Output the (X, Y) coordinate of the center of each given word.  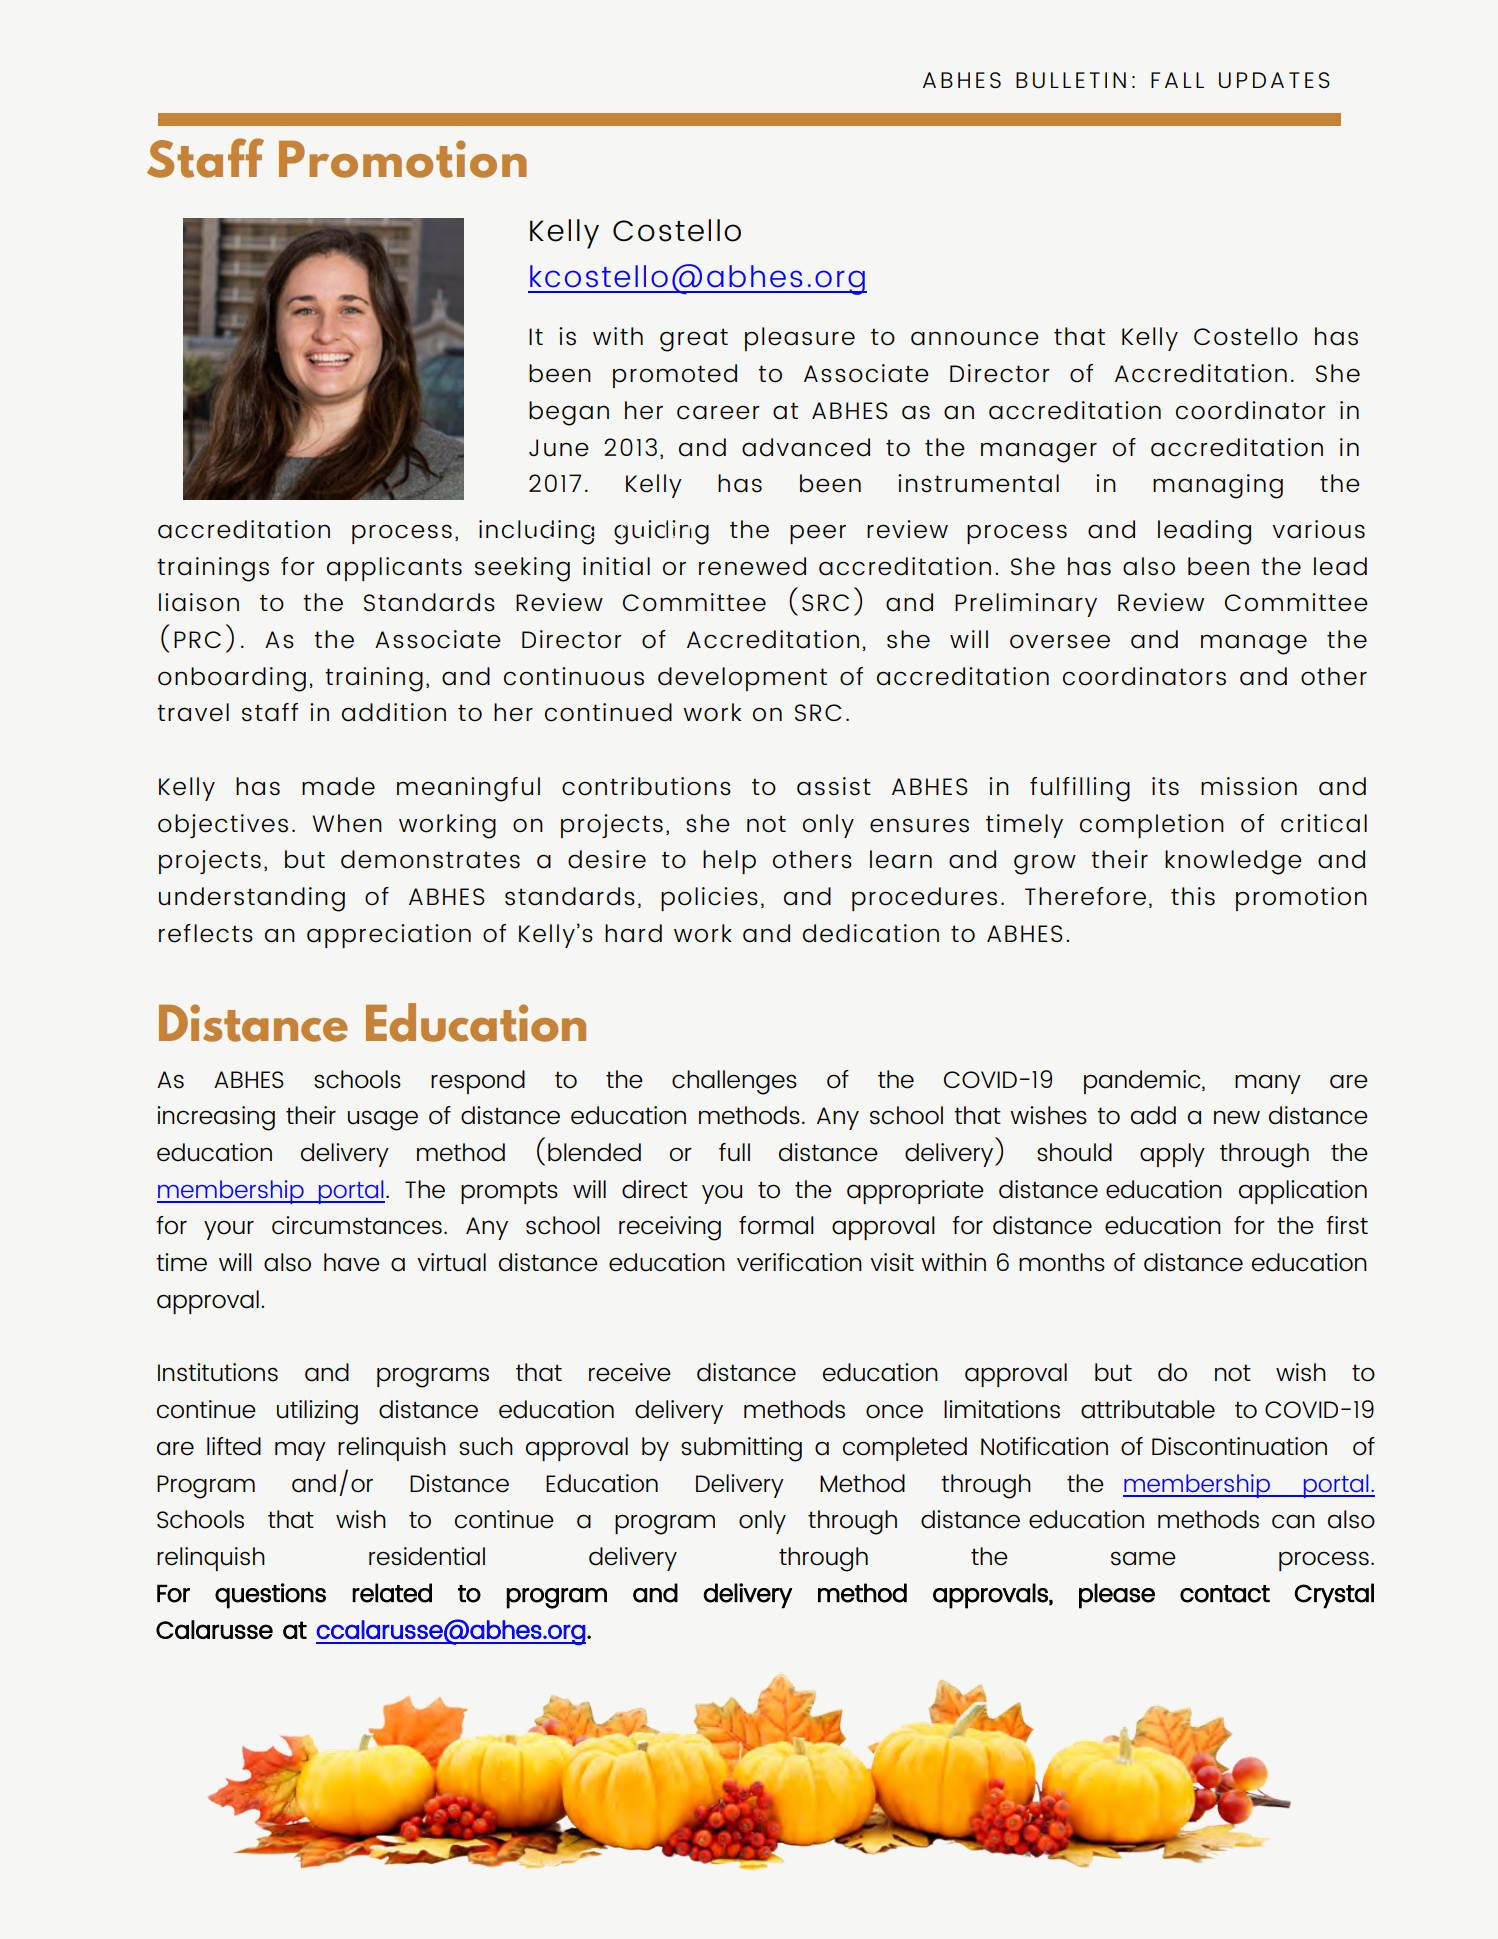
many (1268, 1084)
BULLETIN (1071, 80)
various (1318, 529)
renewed (752, 566)
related (392, 1593)
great (694, 340)
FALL (1177, 80)
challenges (734, 1082)
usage (383, 1120)
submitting (741, 1449)
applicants (394, 569)
